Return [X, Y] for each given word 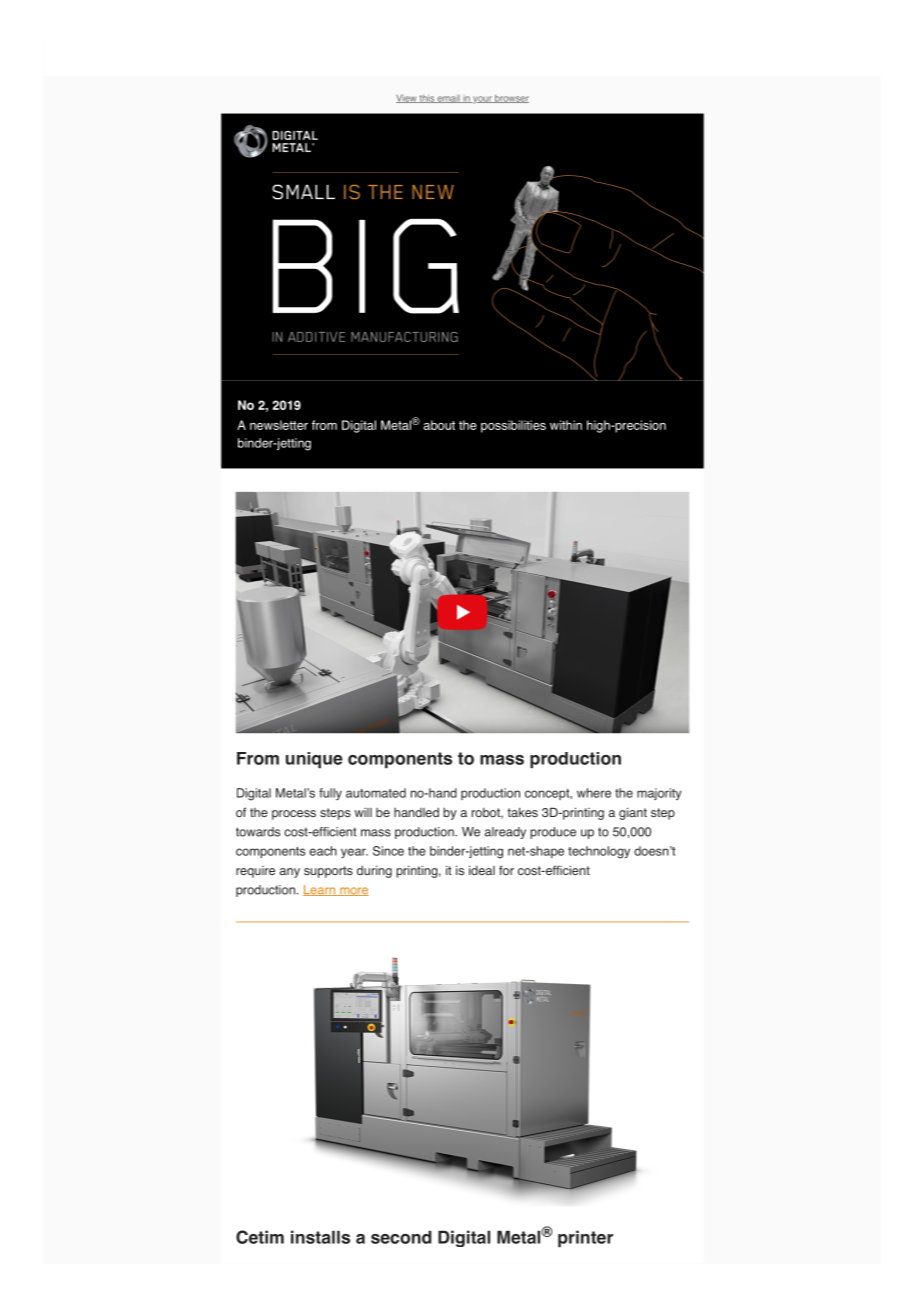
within [566, 425]
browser [511, 98]
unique [314, 760]
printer [585, 1238]
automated [376, 793]
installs [320, 1237]
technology [599, 852]
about [439, 425]
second [401, 1237]
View [407, 98]
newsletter [279, 425]
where [594, 793]
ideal [482, 870]
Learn [320, 890]
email [448, 99]
